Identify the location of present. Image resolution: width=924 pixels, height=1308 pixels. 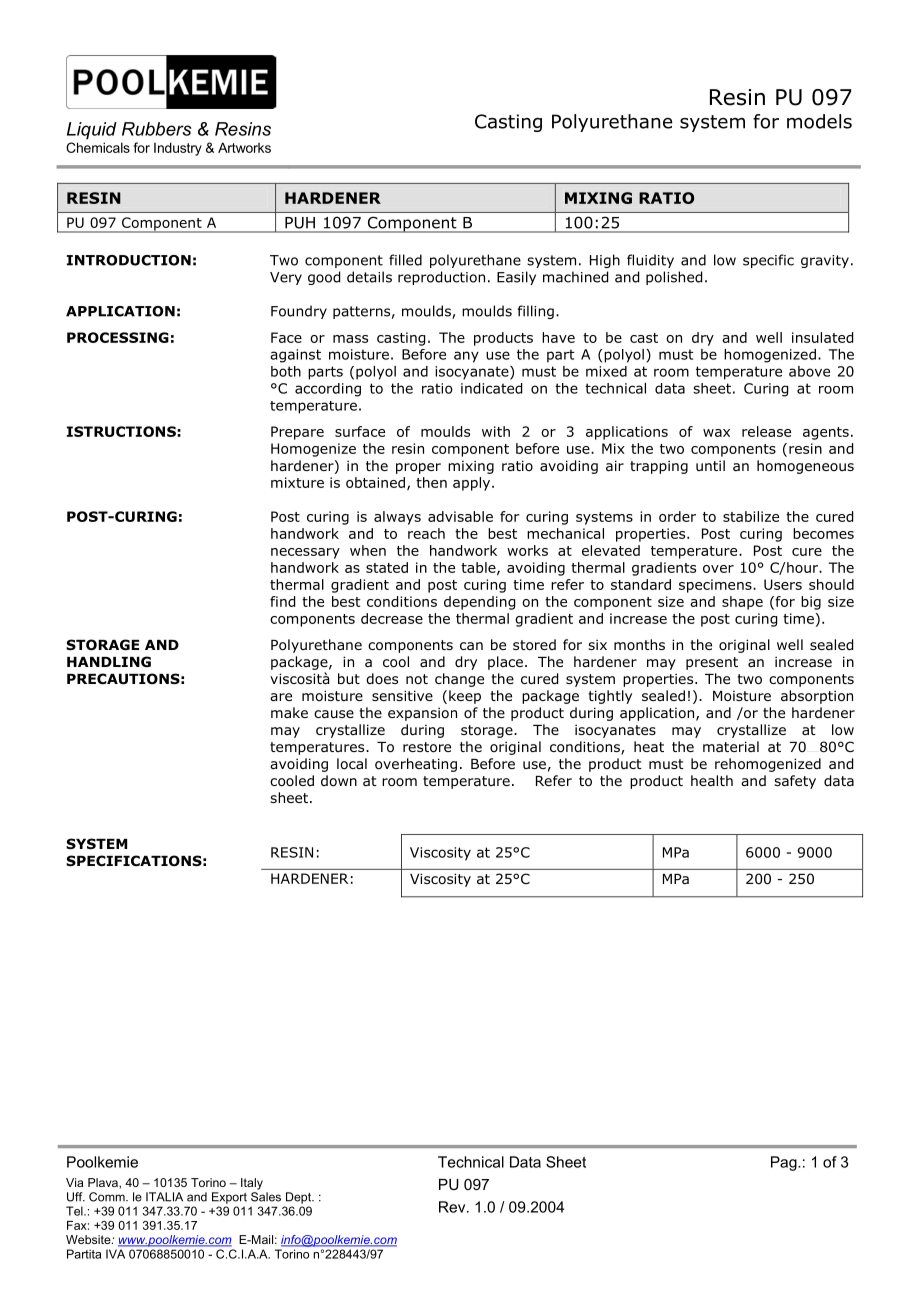
(712, 663).
